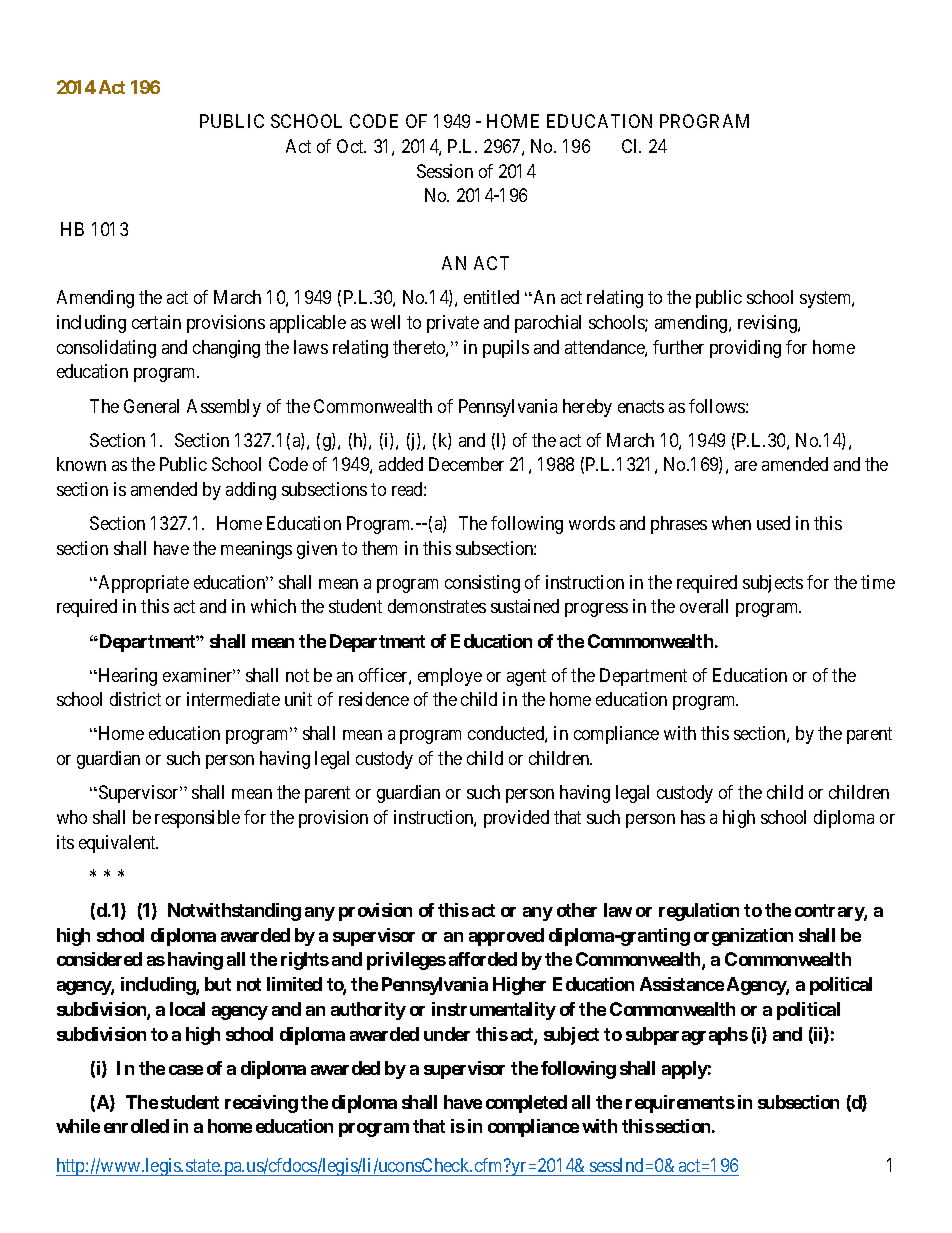  I want to click on Session, so click(445, 171).
